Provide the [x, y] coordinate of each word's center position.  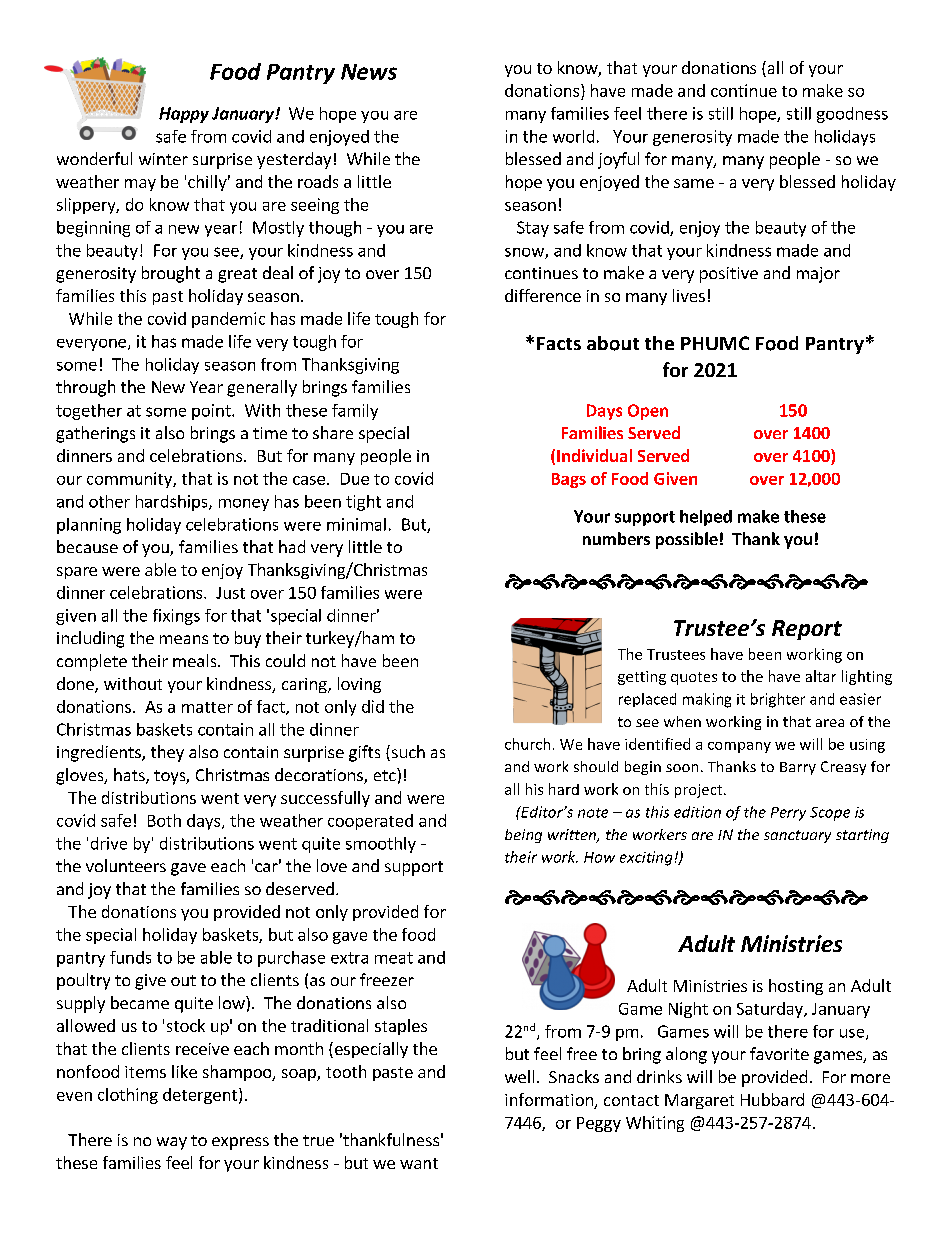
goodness [852, 115]
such [407, 753]
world [573, 136]
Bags [569, 480]
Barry [798, 768]
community [130, 480]
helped [706, 518]
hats [130, 776]
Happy [184, 115]
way [172, 1143]
